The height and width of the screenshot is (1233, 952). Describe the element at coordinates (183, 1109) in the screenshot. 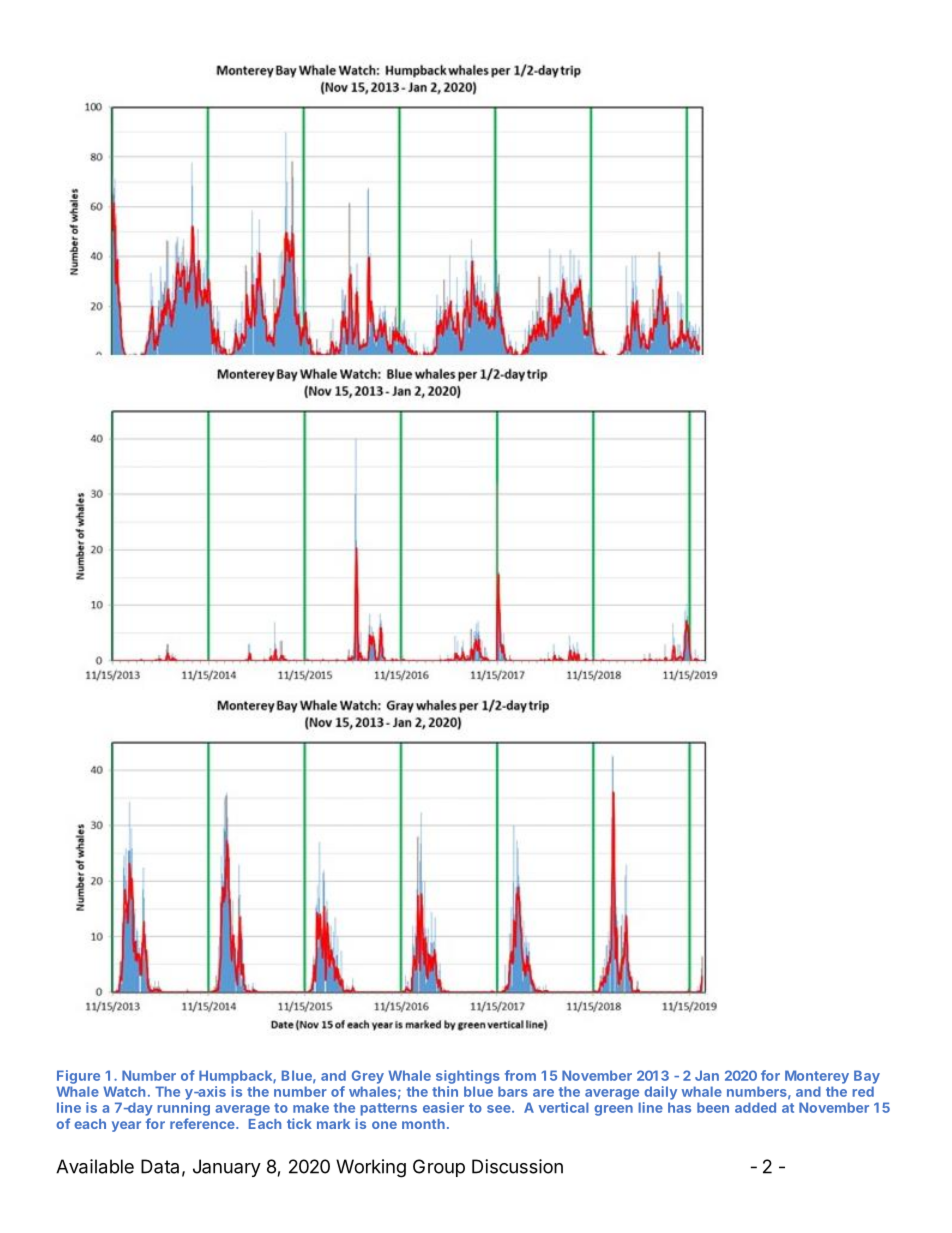

I see `running` at that location.
